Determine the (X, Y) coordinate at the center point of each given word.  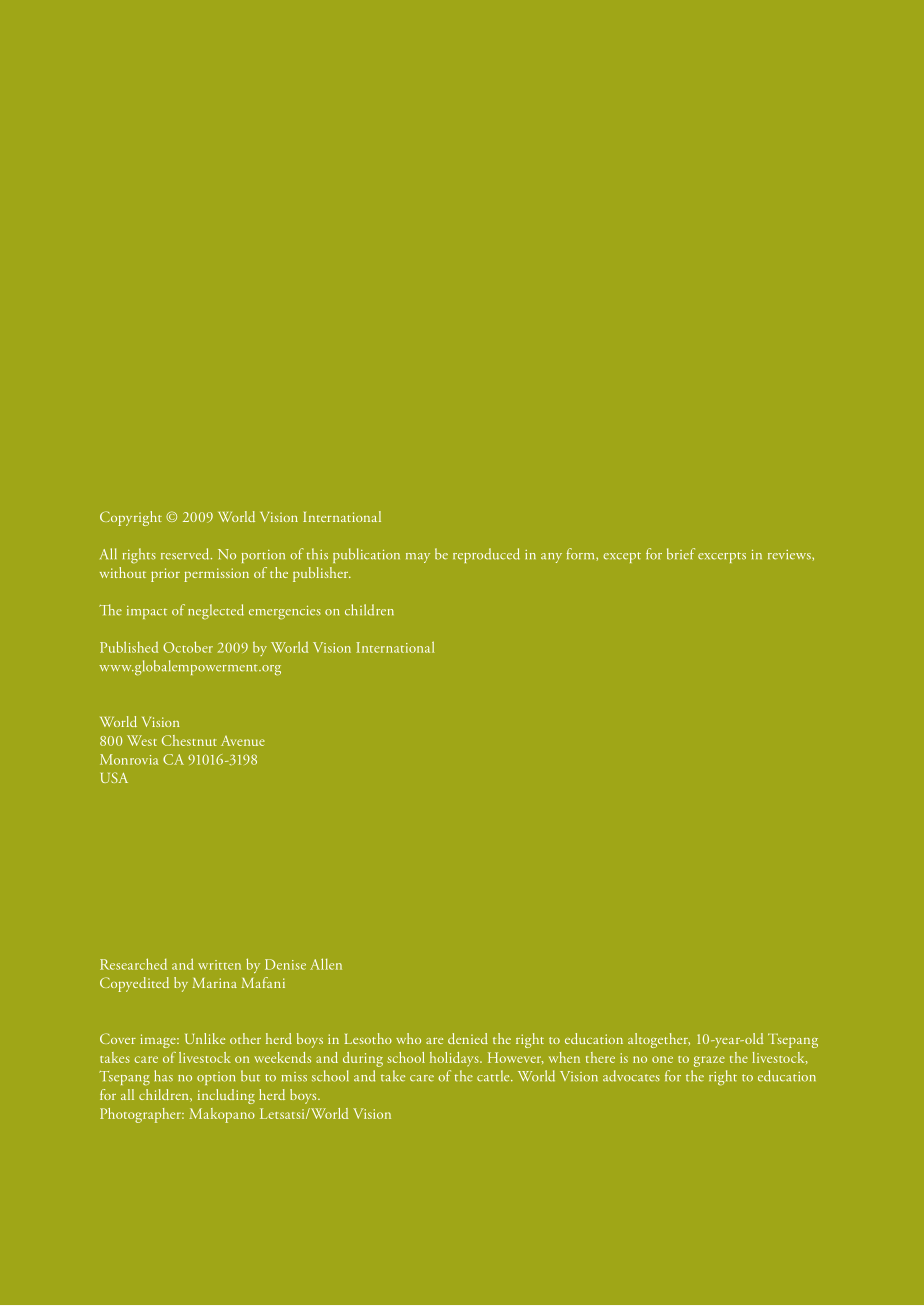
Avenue (243, 741)
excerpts (722, 557)
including (226, 1096)
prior (165, 575)
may (418, 558)
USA (114, 777)
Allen (326, 964)
